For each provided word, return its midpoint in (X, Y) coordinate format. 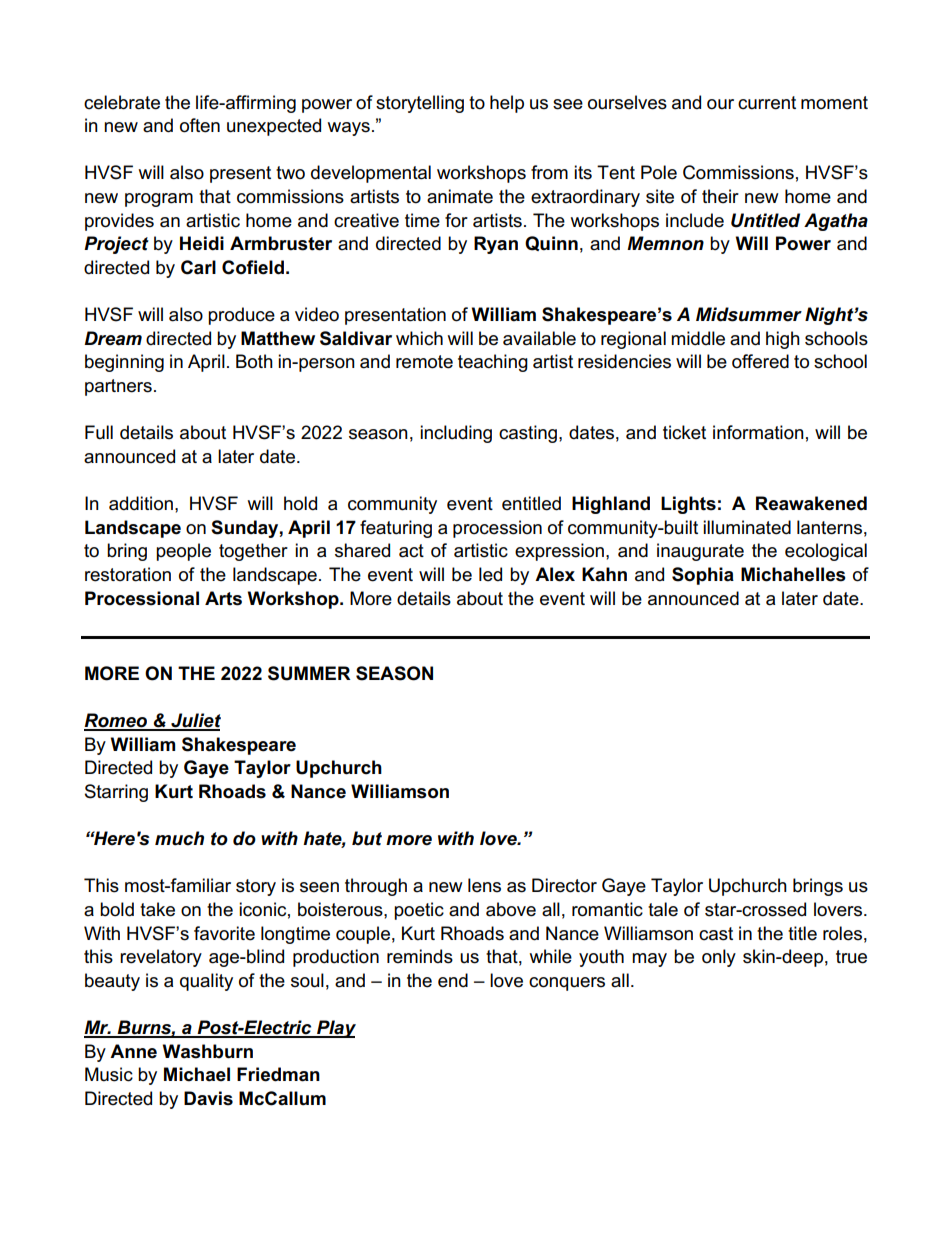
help (507, 104)
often (200, 125)
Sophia (703, 576)
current (767, 103)
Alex (555, 574)
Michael (197, 1074)
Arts (223, 598)
